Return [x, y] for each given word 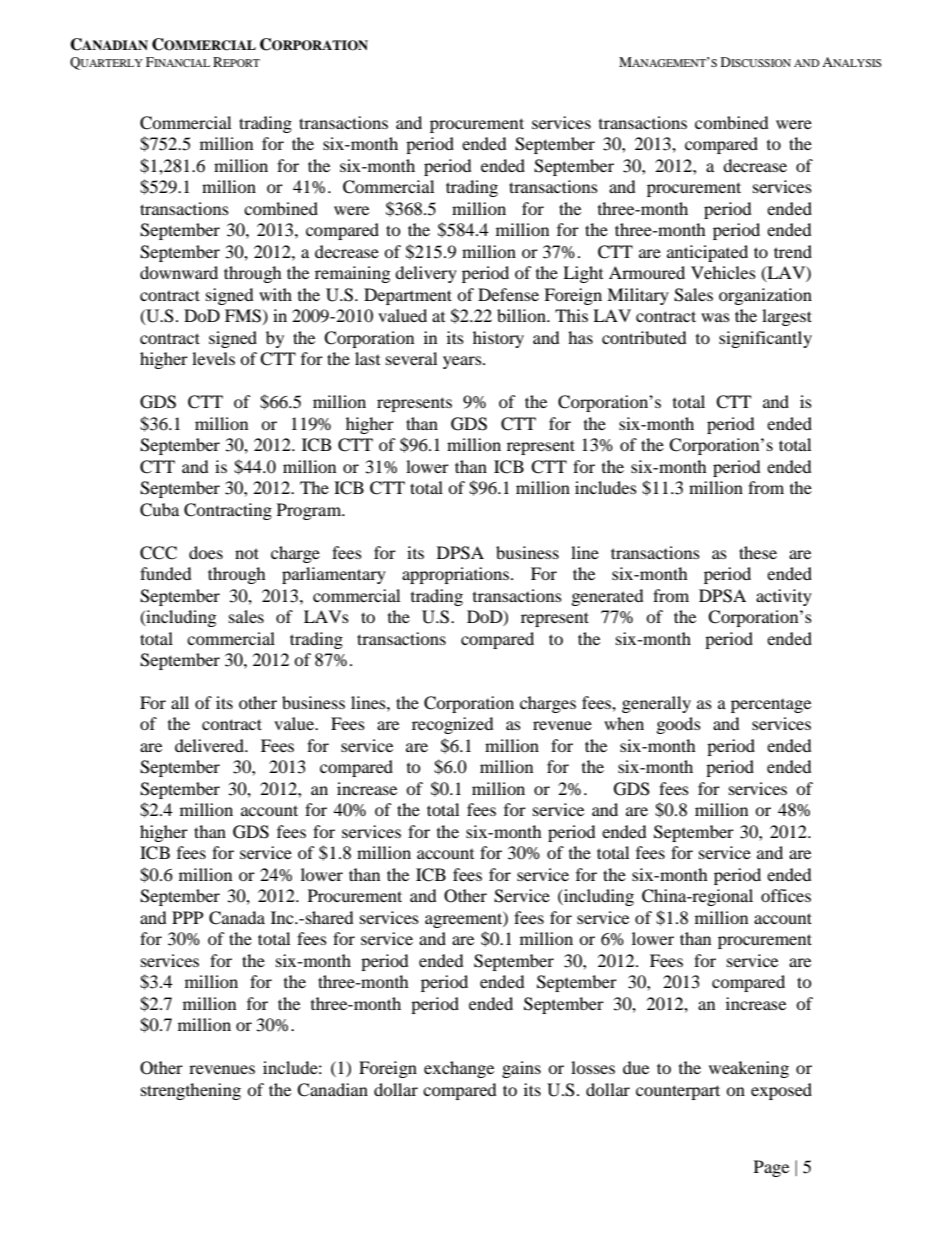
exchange [459, 1069]
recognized [453, 725]
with [275, 294]
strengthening [191, 1091]
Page [771, 1168]
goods [679, 725]
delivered [210, 745]
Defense [508, 294]
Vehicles [723, 272]
